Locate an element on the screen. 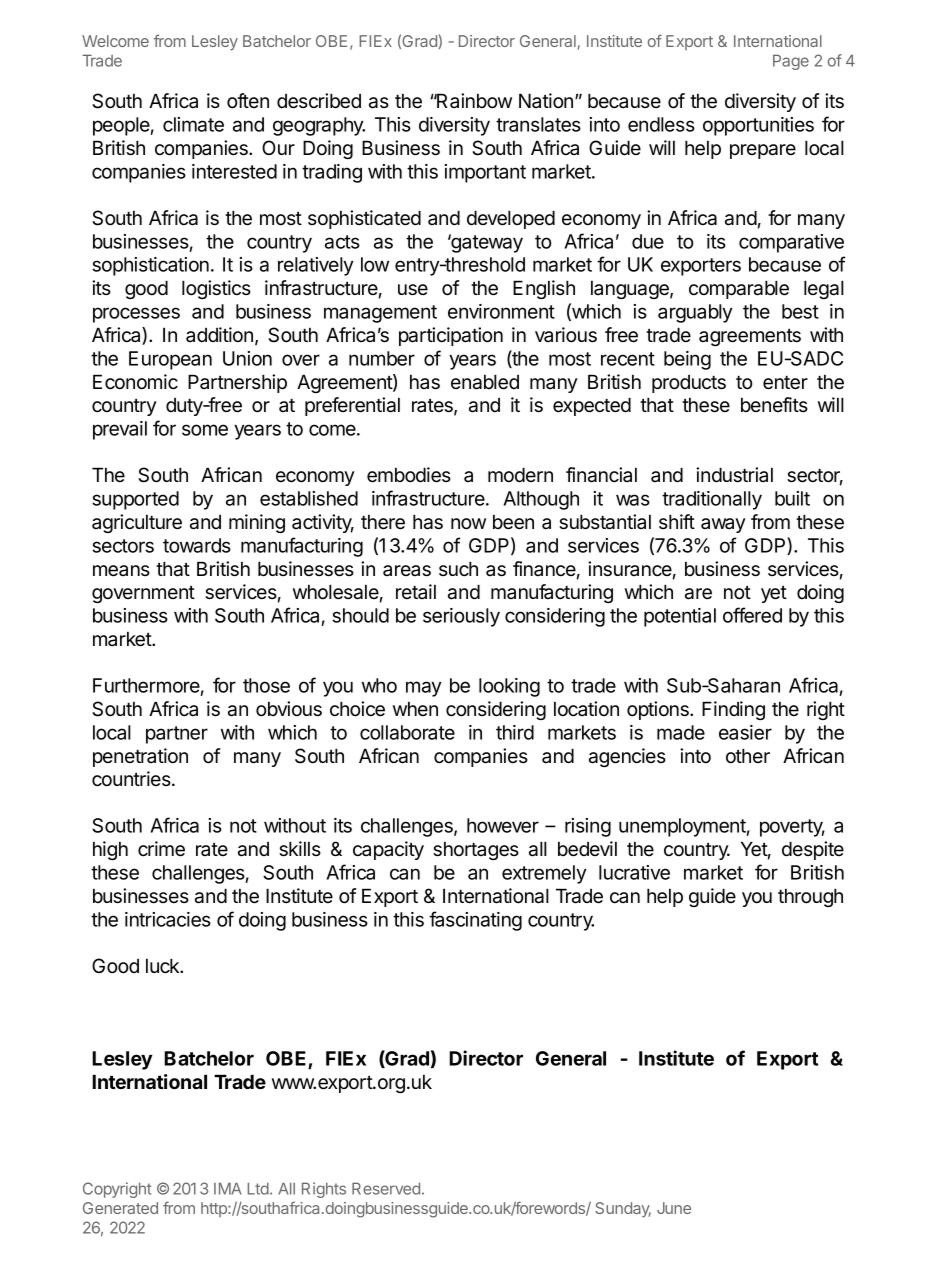  Ltd is located at coordinates (258, 1188).
